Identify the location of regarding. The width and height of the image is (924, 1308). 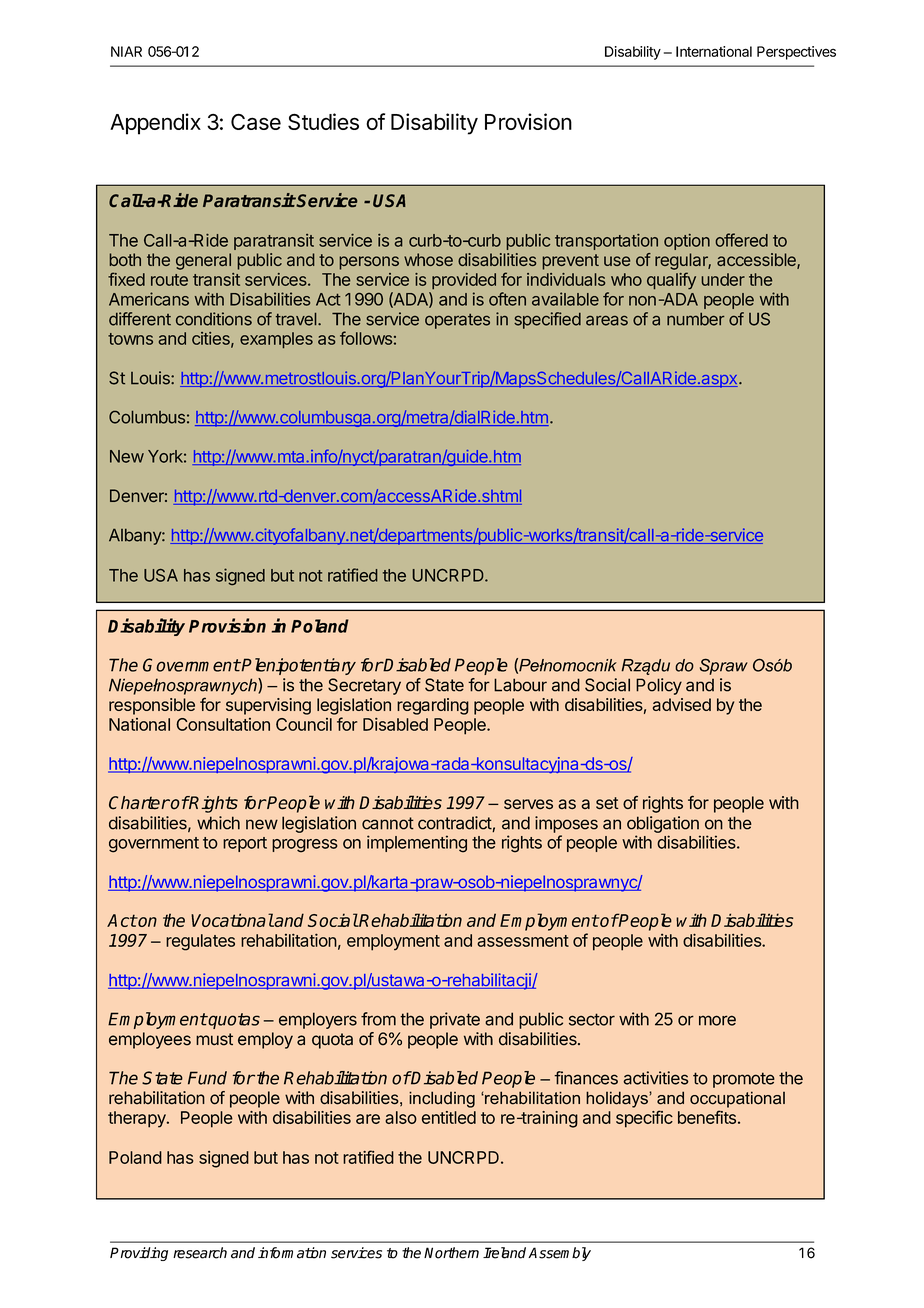
(433, 706).
